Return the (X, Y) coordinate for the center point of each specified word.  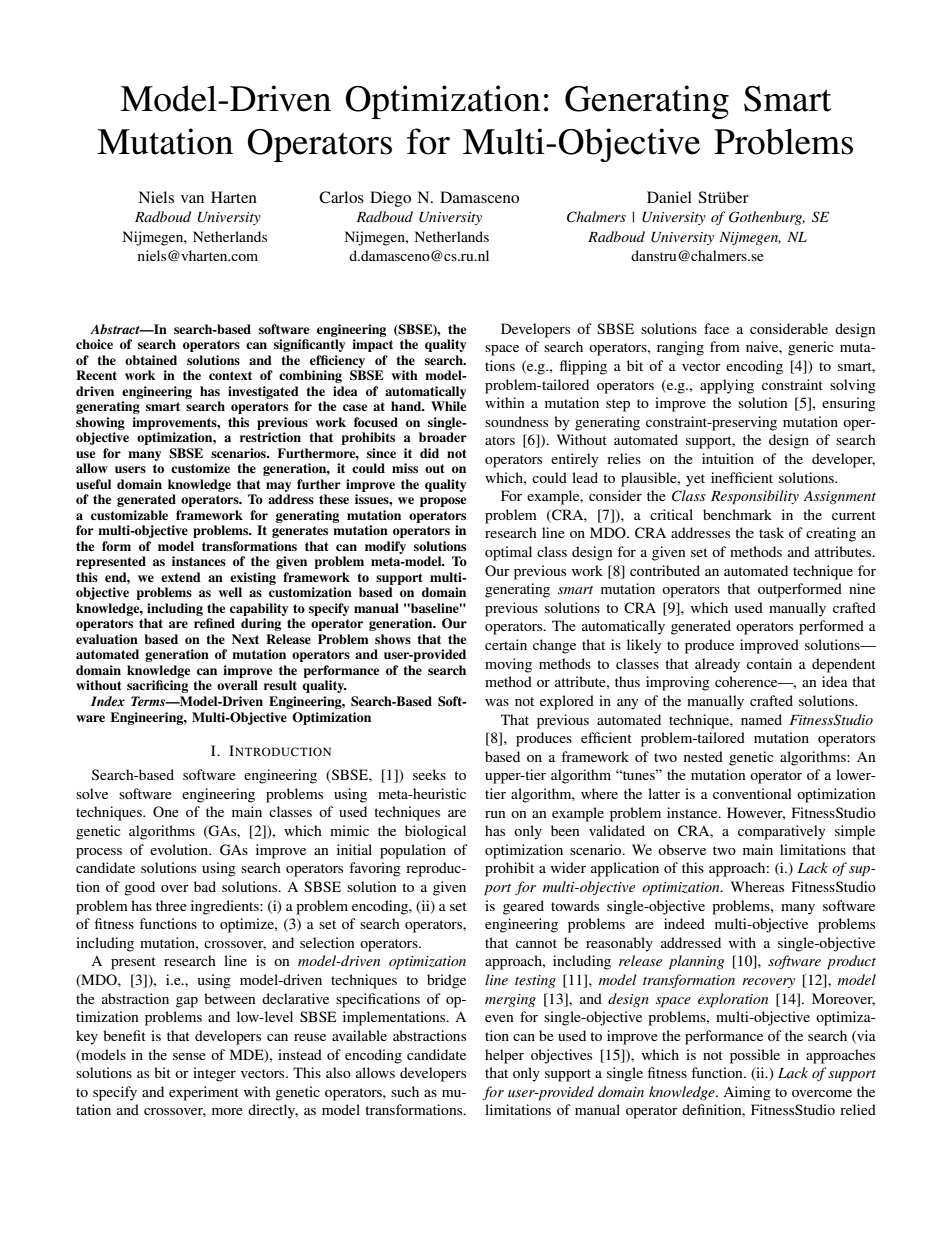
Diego (390, 199)
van (192, 199)
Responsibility (755, 497)
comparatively (781, 832)
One (166, 811)
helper (504, 1056)
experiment (204, 1093)
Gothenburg (767, 218)
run (495, 814)
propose (443, 502)
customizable (129, 515)
